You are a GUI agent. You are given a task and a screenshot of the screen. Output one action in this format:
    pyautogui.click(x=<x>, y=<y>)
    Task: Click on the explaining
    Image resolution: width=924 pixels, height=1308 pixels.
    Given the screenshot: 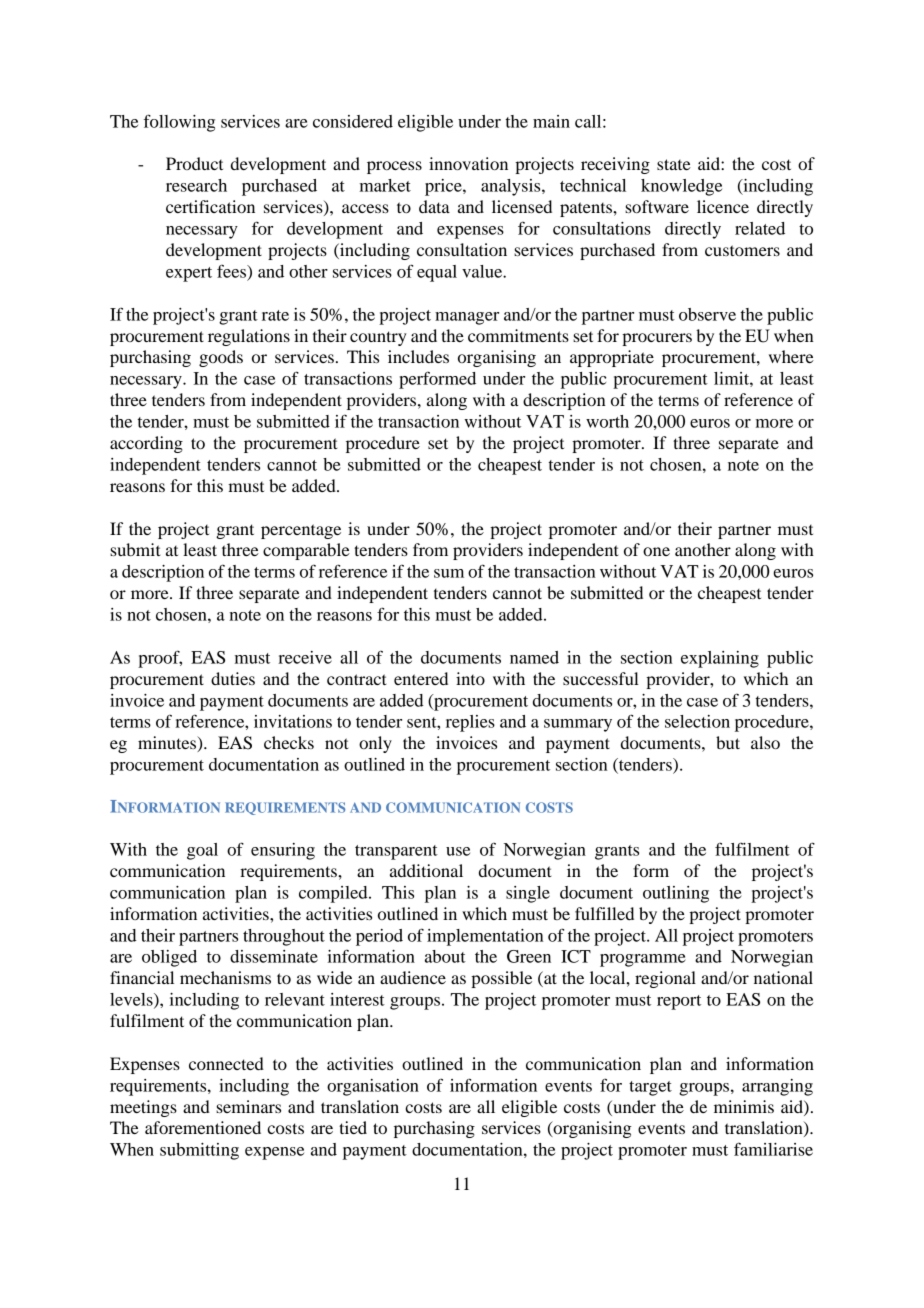 What is the action you would take?
    pyautogui.click(x=720, y=659)
